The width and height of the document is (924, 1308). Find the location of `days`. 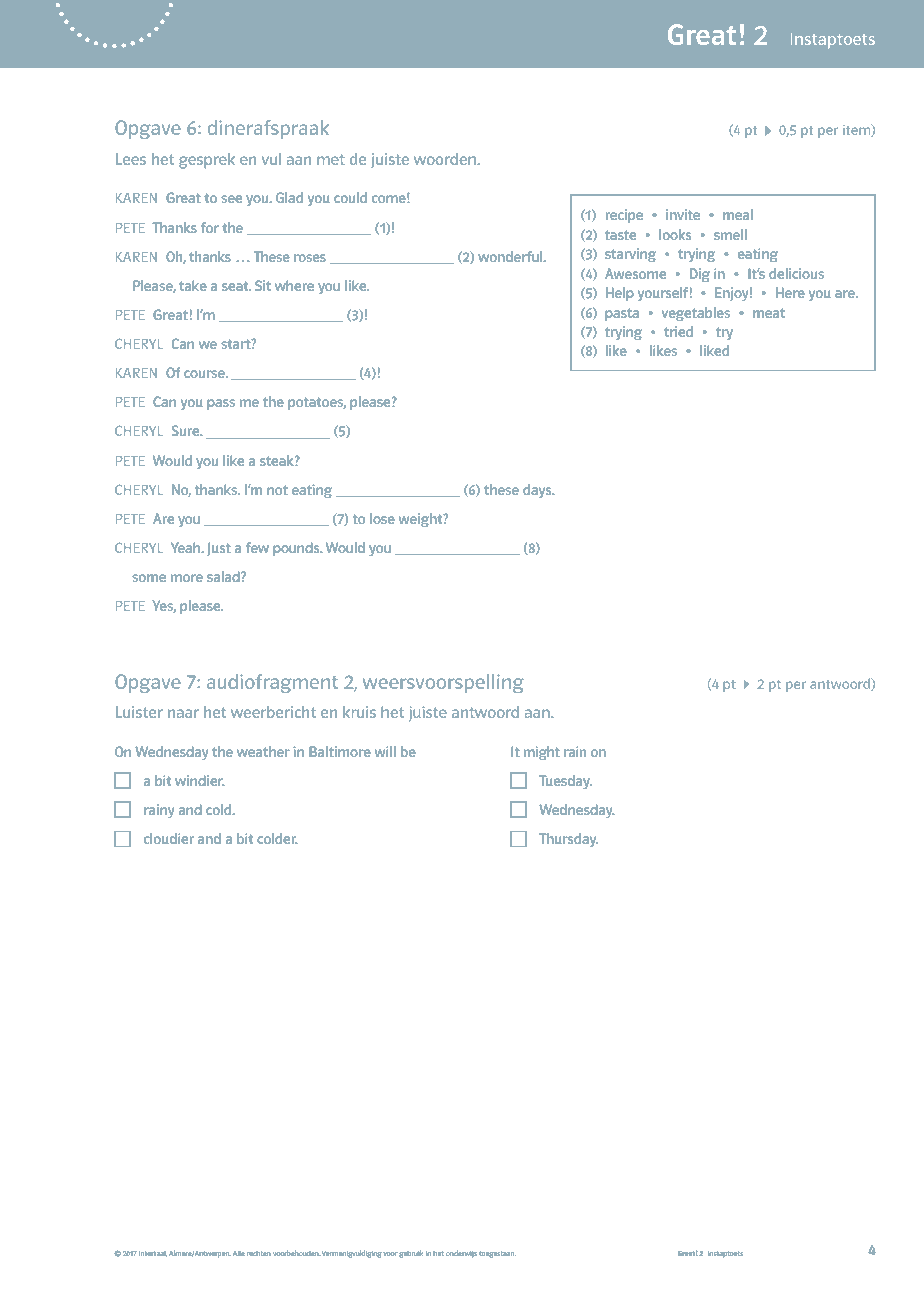

days is located at coordinates (538, 491).
